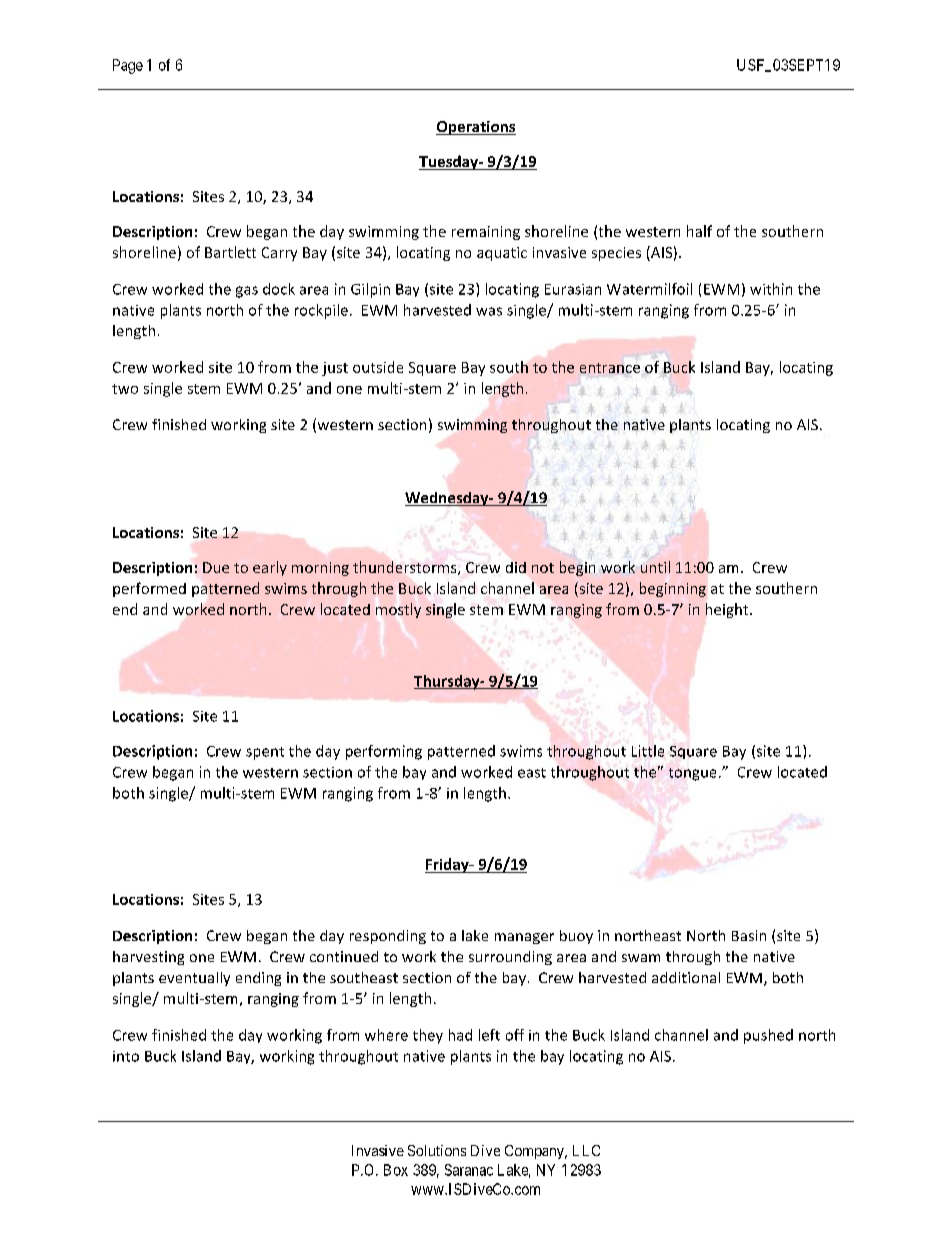  What do you see at coordinates (728, 610) in the image?
I see `height` at bounding box center [728, 610].
